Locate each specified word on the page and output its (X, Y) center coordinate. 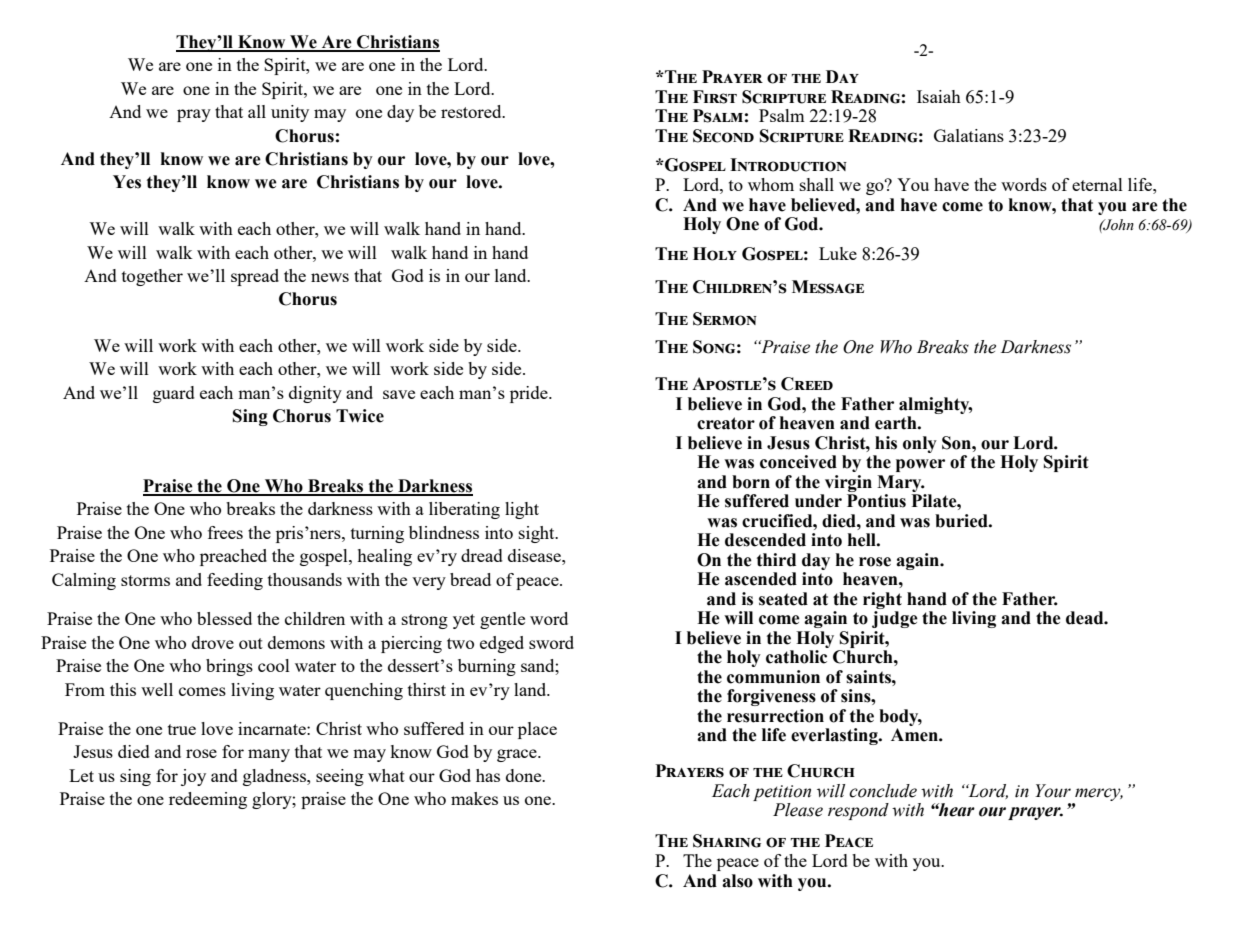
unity (290, 113)
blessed (224, 618)
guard (174, 394)
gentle (502, 620)
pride (530, 394)
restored (472, 111)
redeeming (208, 800)
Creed (807, 384)
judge (895, 619)
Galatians (969, 135)
